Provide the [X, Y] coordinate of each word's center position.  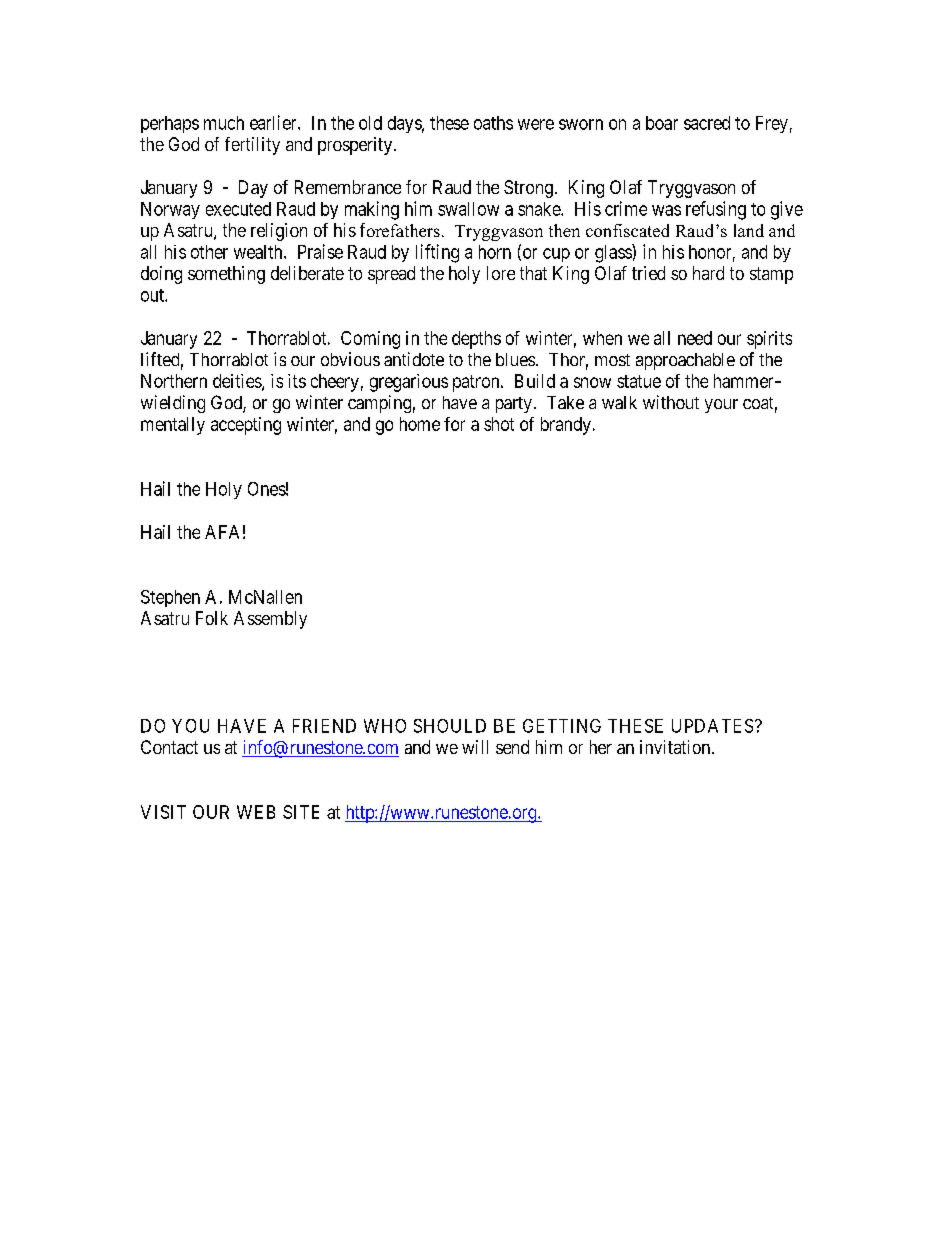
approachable [685, 361]
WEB [256, 812]
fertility [252, 146]
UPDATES [712, 726]
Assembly [270, 620]
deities [238, 382]
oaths [493, 123]
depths [476, 340]
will [475, 747]
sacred [707, 123]
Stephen [170, 598]
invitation [676, 747]
